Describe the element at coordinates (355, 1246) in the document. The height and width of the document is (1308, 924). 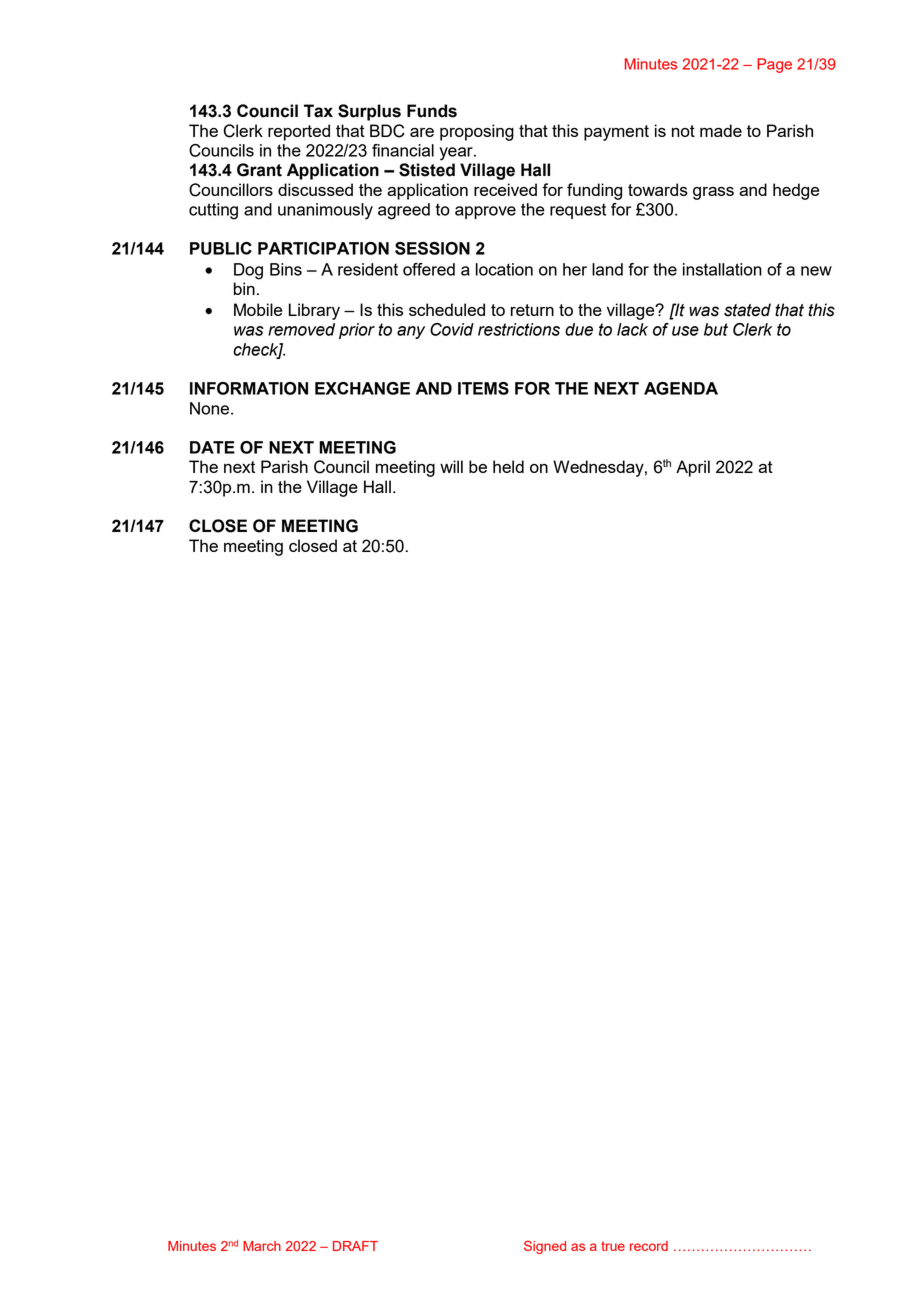
I see `DRAFT` at that location.
